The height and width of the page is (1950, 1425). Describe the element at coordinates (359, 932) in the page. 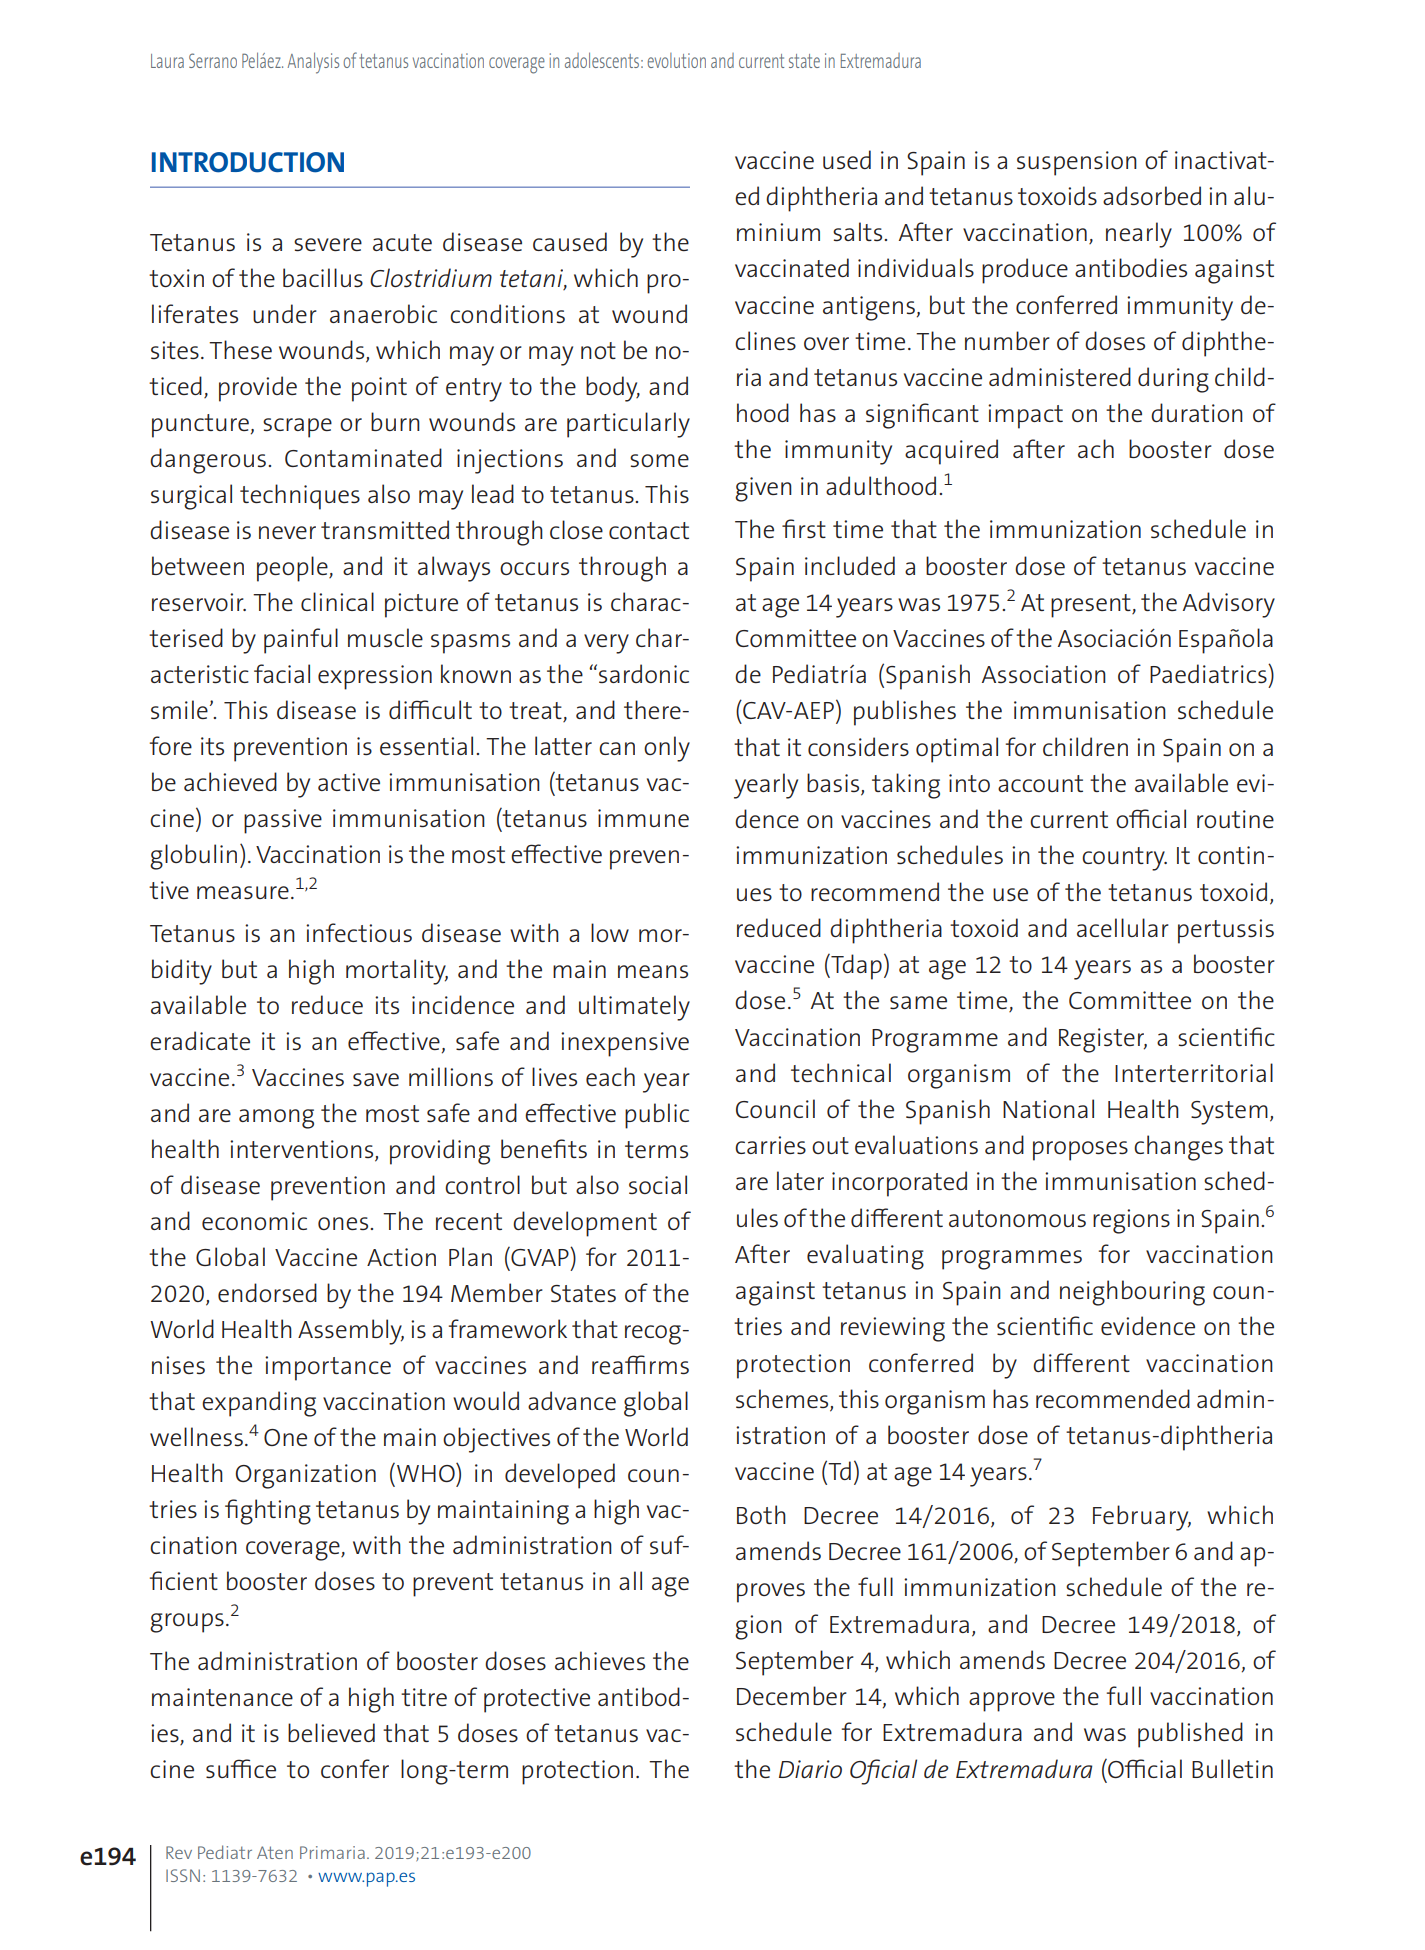

I see `infectious` at that location.
